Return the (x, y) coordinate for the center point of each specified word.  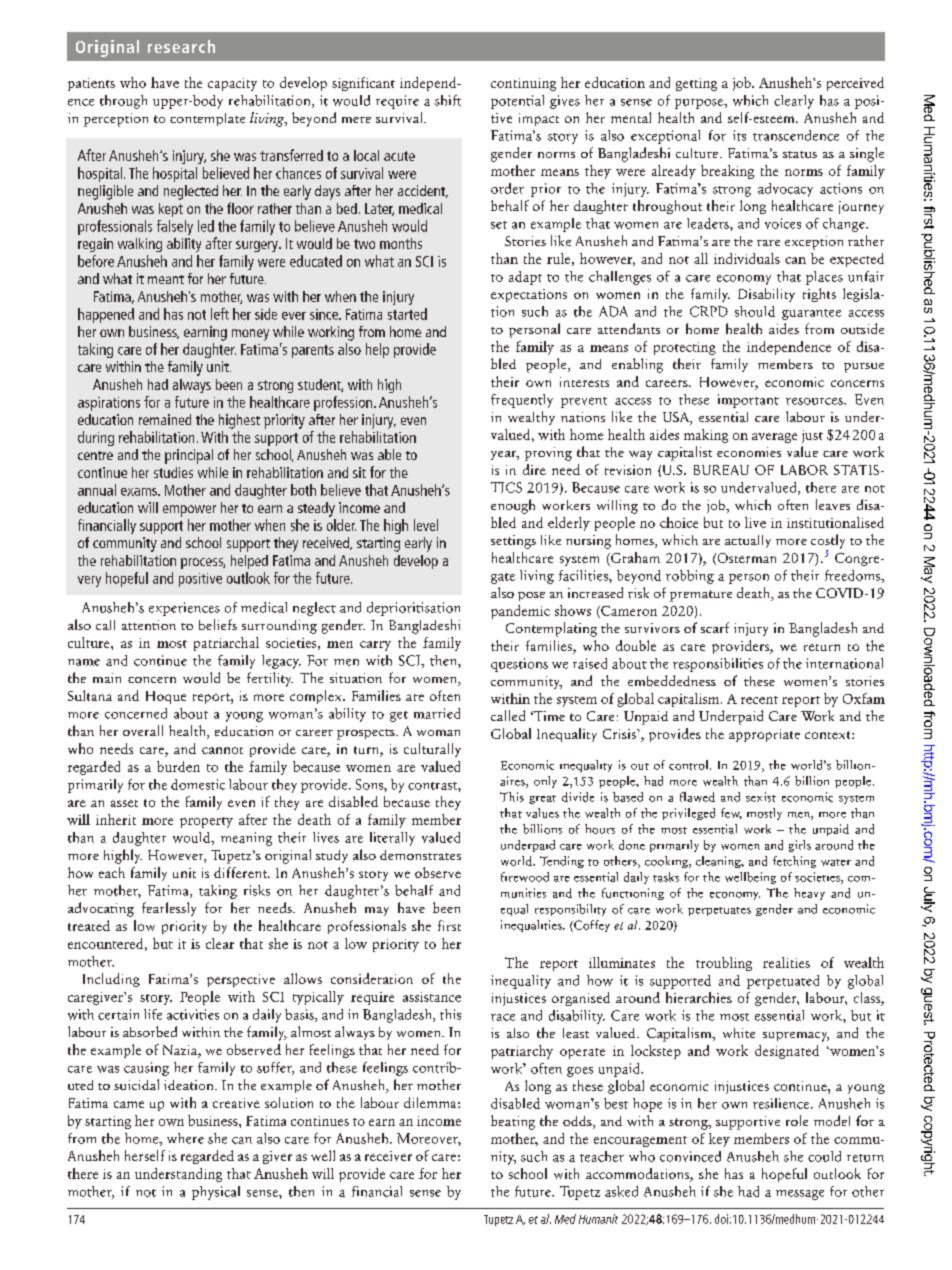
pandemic (520, 612)
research (181, 46)
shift (448, 100)
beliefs (218, 624)
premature (701, 596)
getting (696, 84)
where (185, 1138)
